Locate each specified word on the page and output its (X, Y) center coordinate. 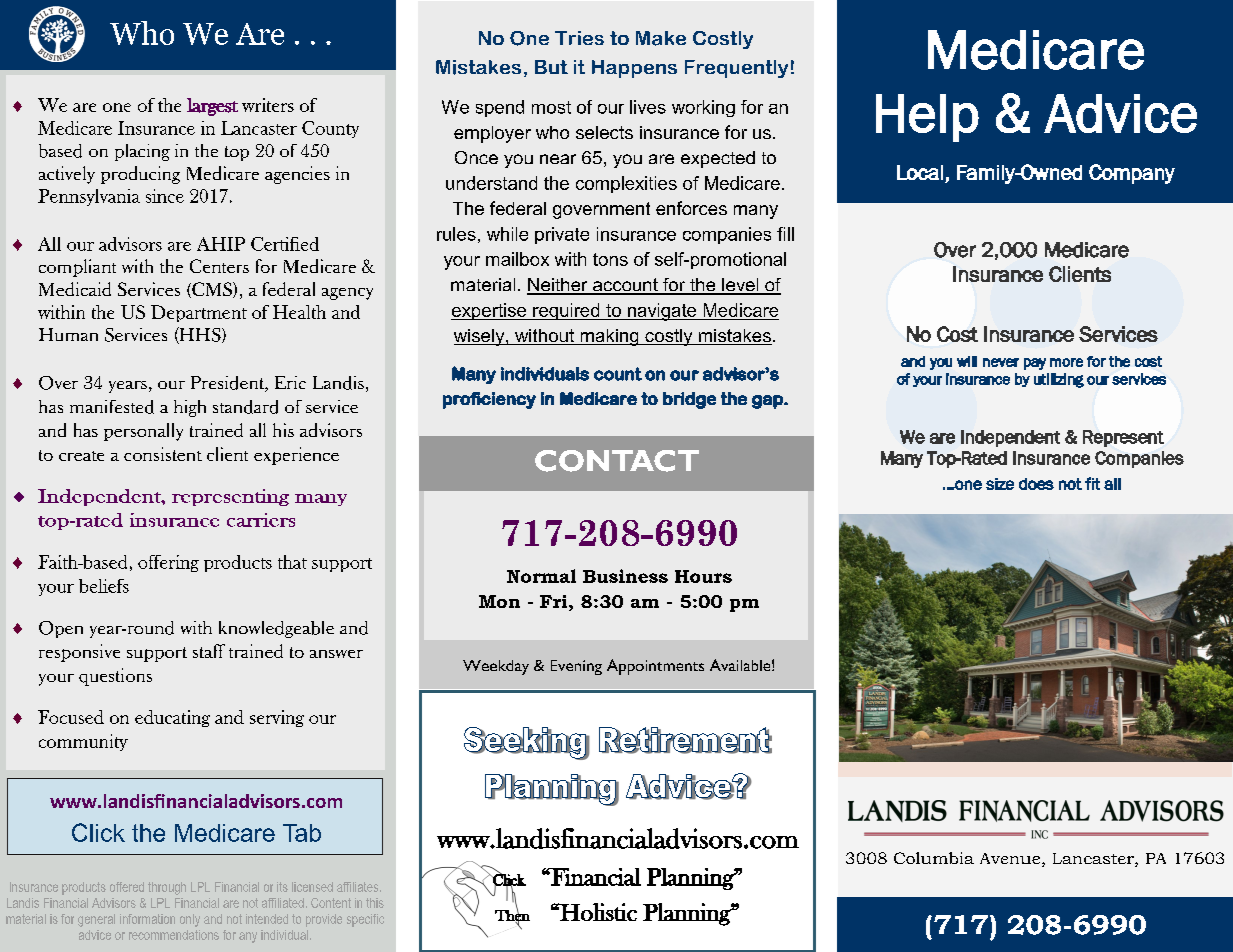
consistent (163, 454)
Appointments (655, 667)
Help (927, 118)
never (1001, 362)
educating (172, 718)
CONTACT (617, 461)
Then (512, 915)
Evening (576, 667)
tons (610, 259)
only (190, 920)
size (1000, 484)
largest (212, 107)
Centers (219, 266)
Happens (634, 69)
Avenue (1010, 858)
